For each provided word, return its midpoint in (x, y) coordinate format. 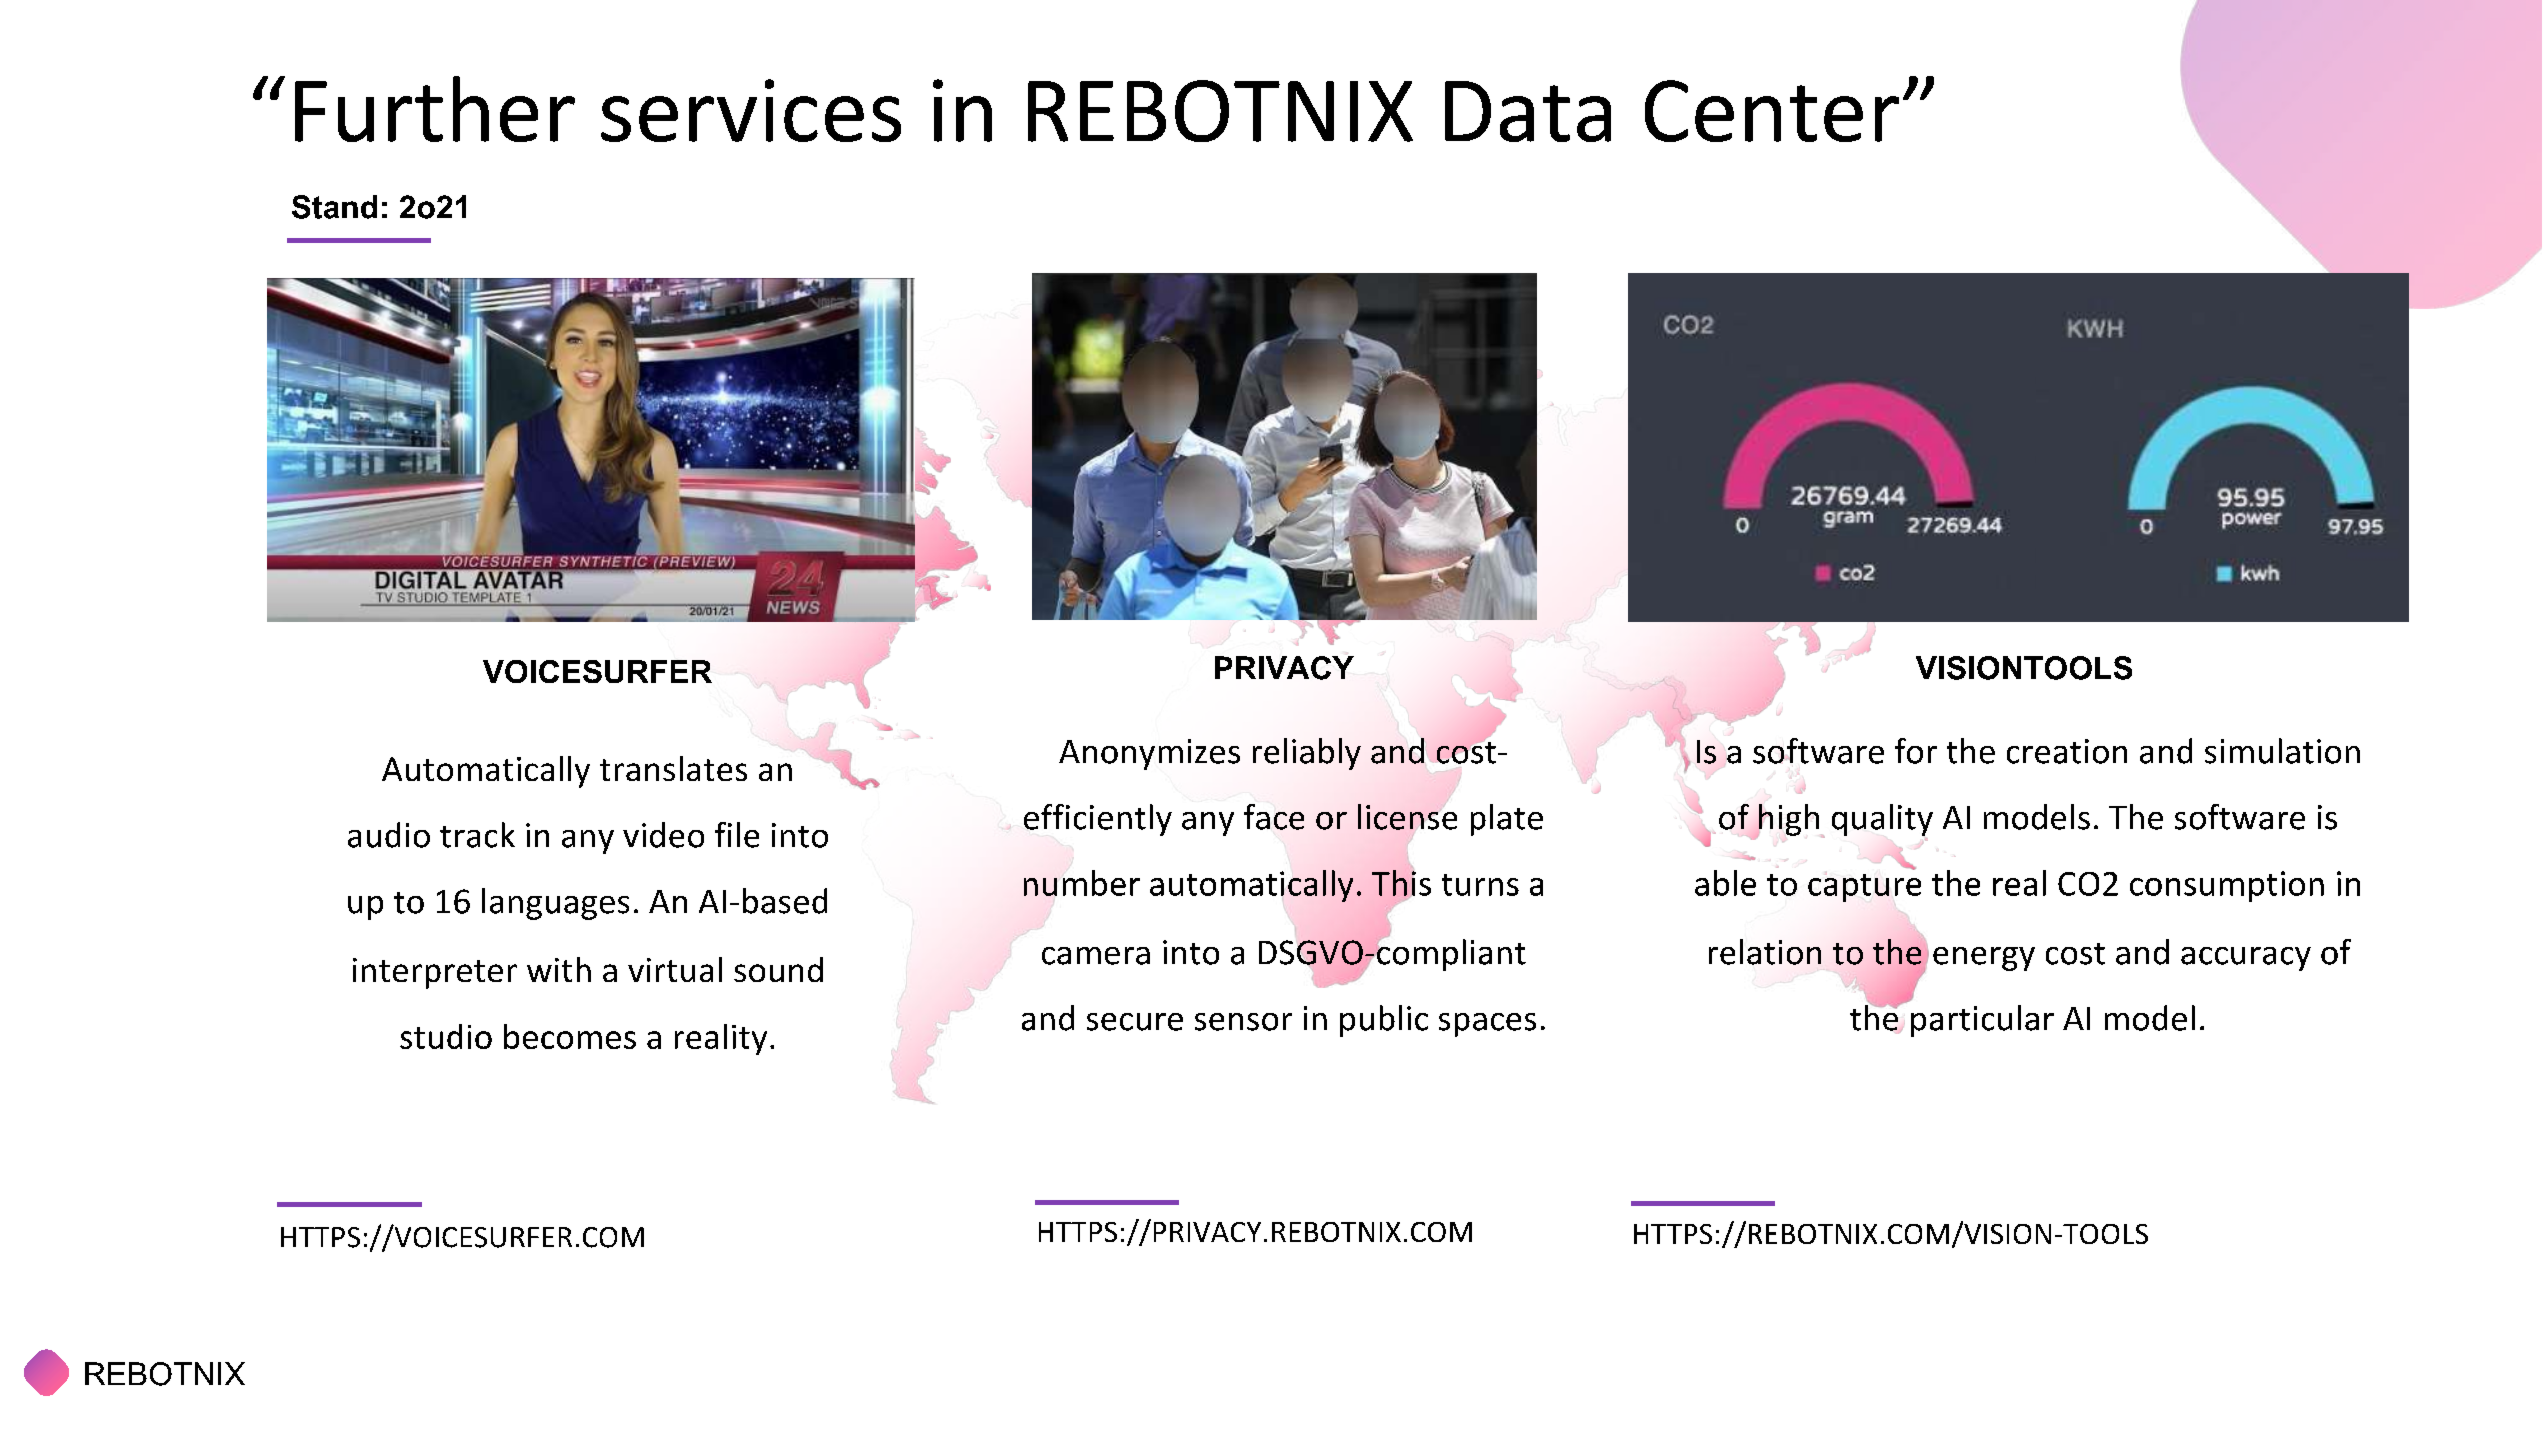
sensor (1243, 1022)
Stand (334, 207)
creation (2067, 751)
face (1274, 817)
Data (1528, 111)
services (751, 110)
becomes (570, 1036)
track (477, 835)
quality (1882, 820)
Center (1772, 111)
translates (673, 768)
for (1916, 751)
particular (1982, 1021)
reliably (1307, 754)
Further (435, 109)
